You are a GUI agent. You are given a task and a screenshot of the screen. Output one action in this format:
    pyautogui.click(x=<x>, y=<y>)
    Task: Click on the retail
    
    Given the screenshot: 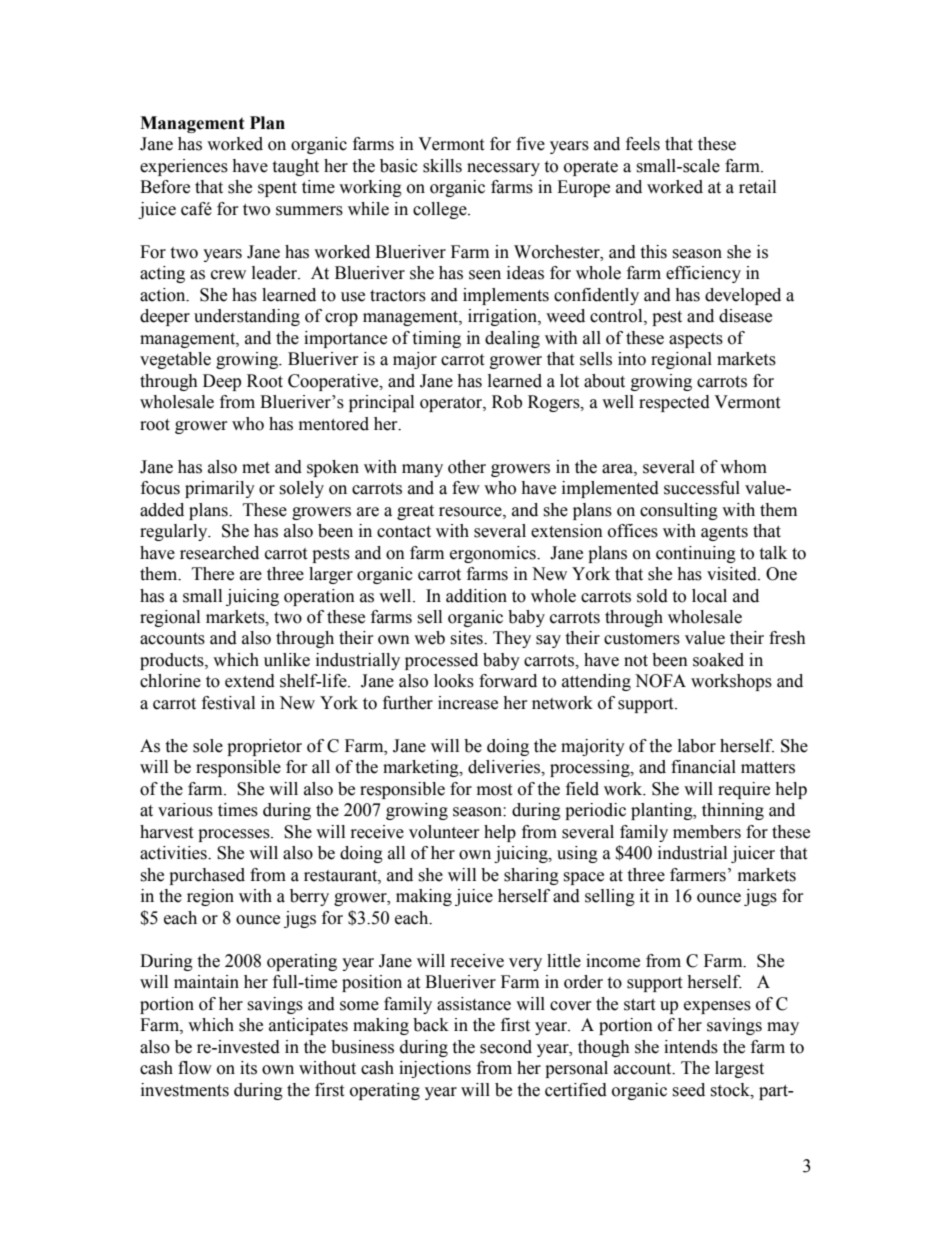 What is the action you would take?
    pyautogui.click(x=757, y=187)
